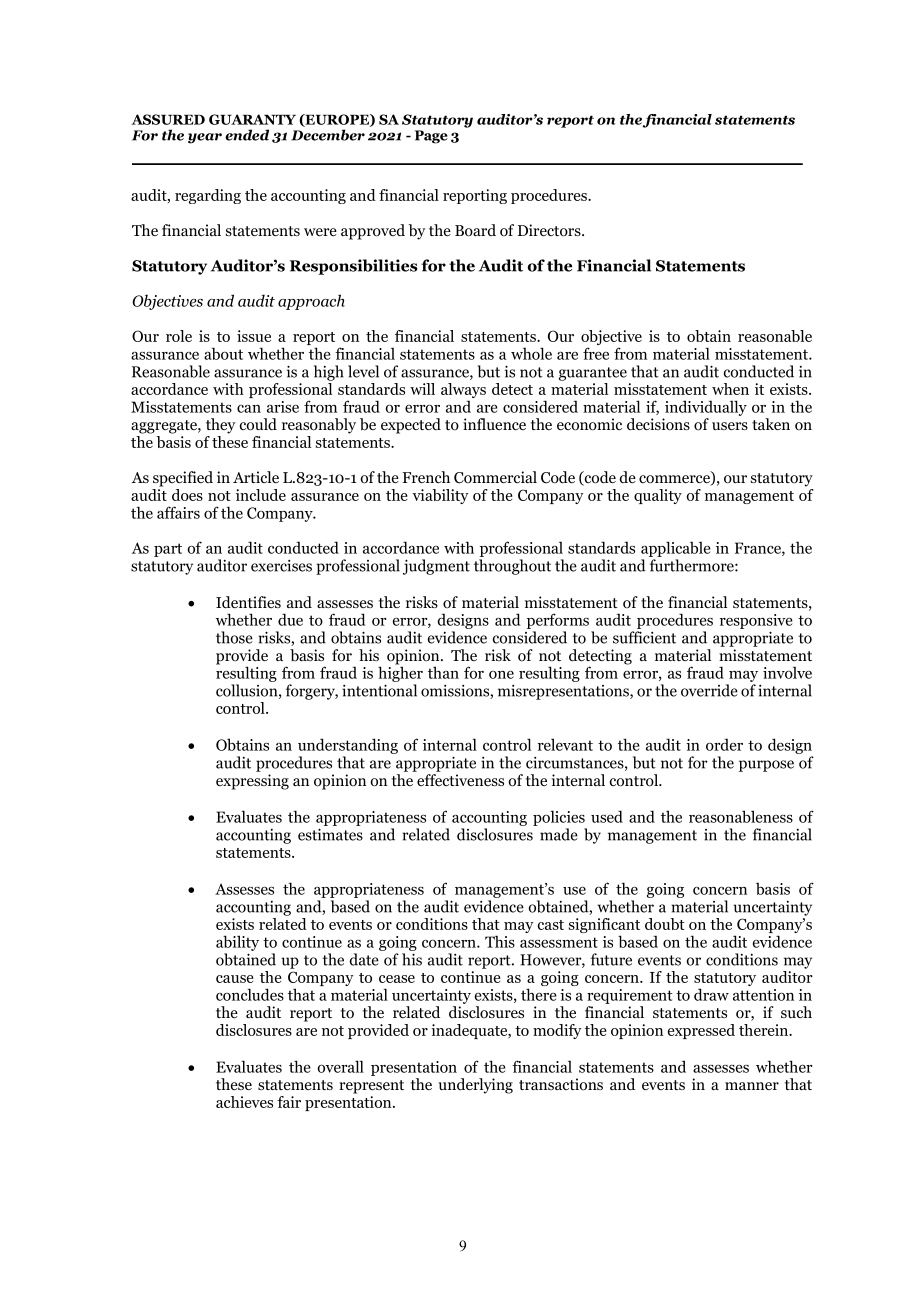  I want to click on include, so click(261, 495).
